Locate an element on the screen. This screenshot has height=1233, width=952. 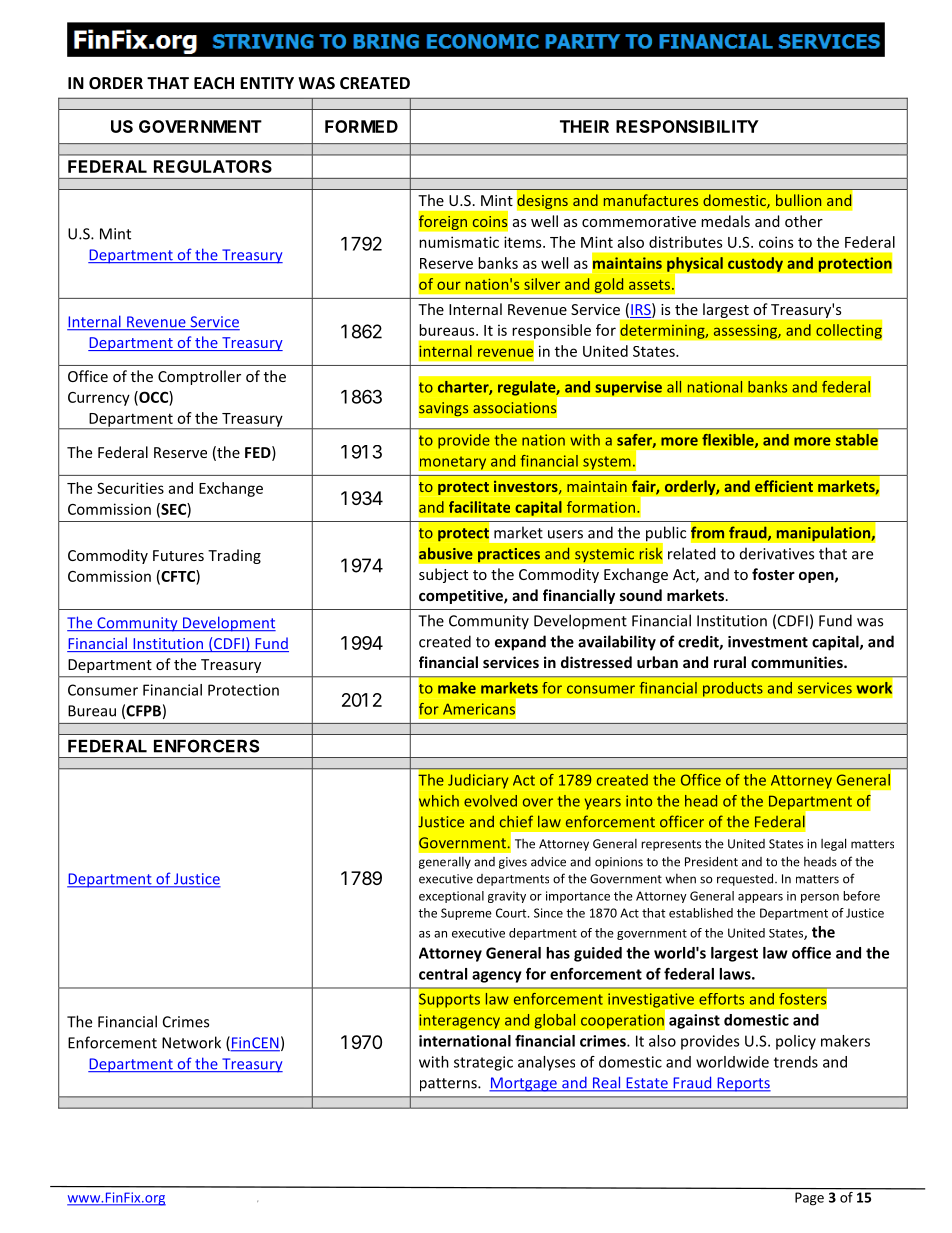
expand is located at coordinates (520, 643).
